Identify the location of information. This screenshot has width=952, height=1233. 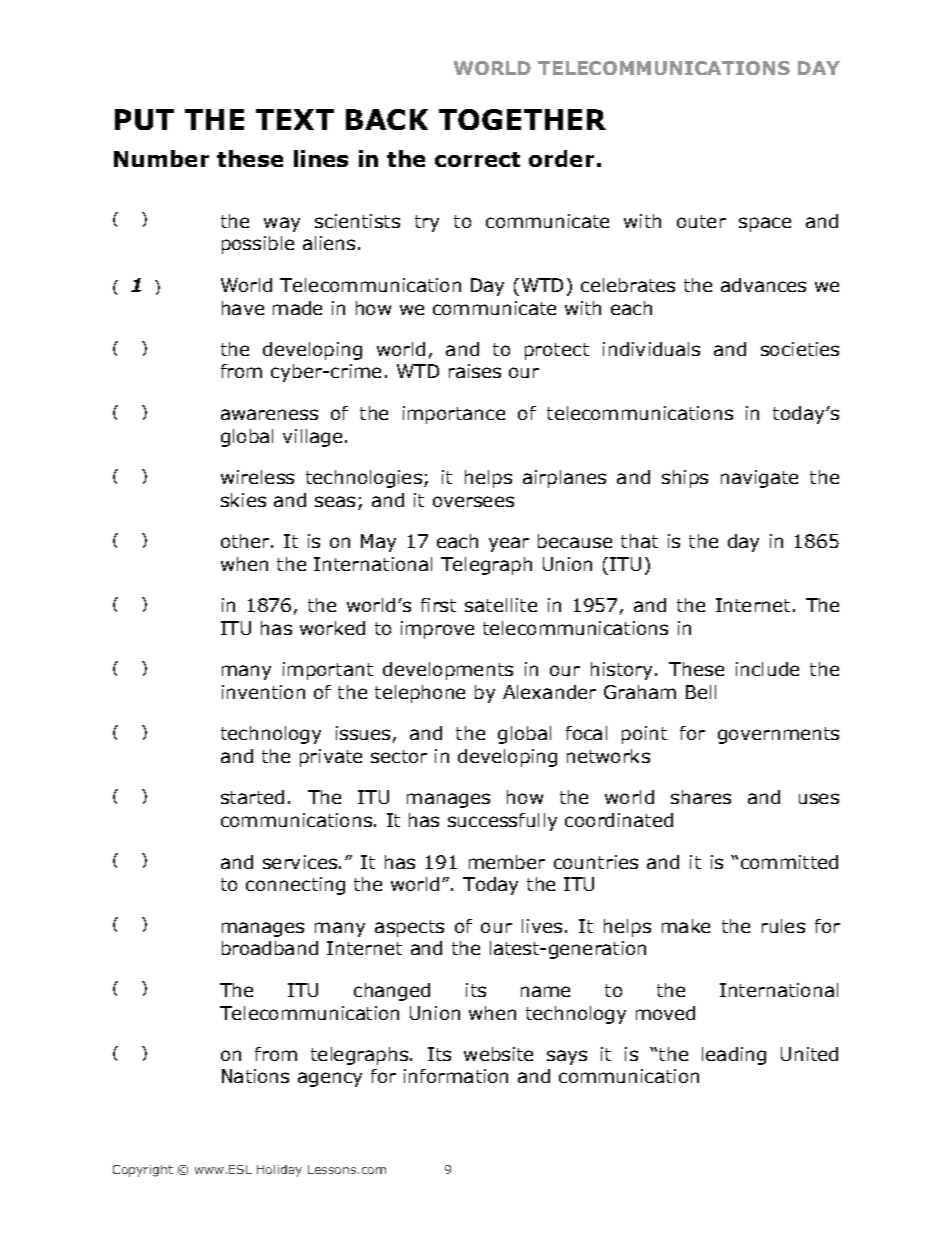
(456, 1076).
